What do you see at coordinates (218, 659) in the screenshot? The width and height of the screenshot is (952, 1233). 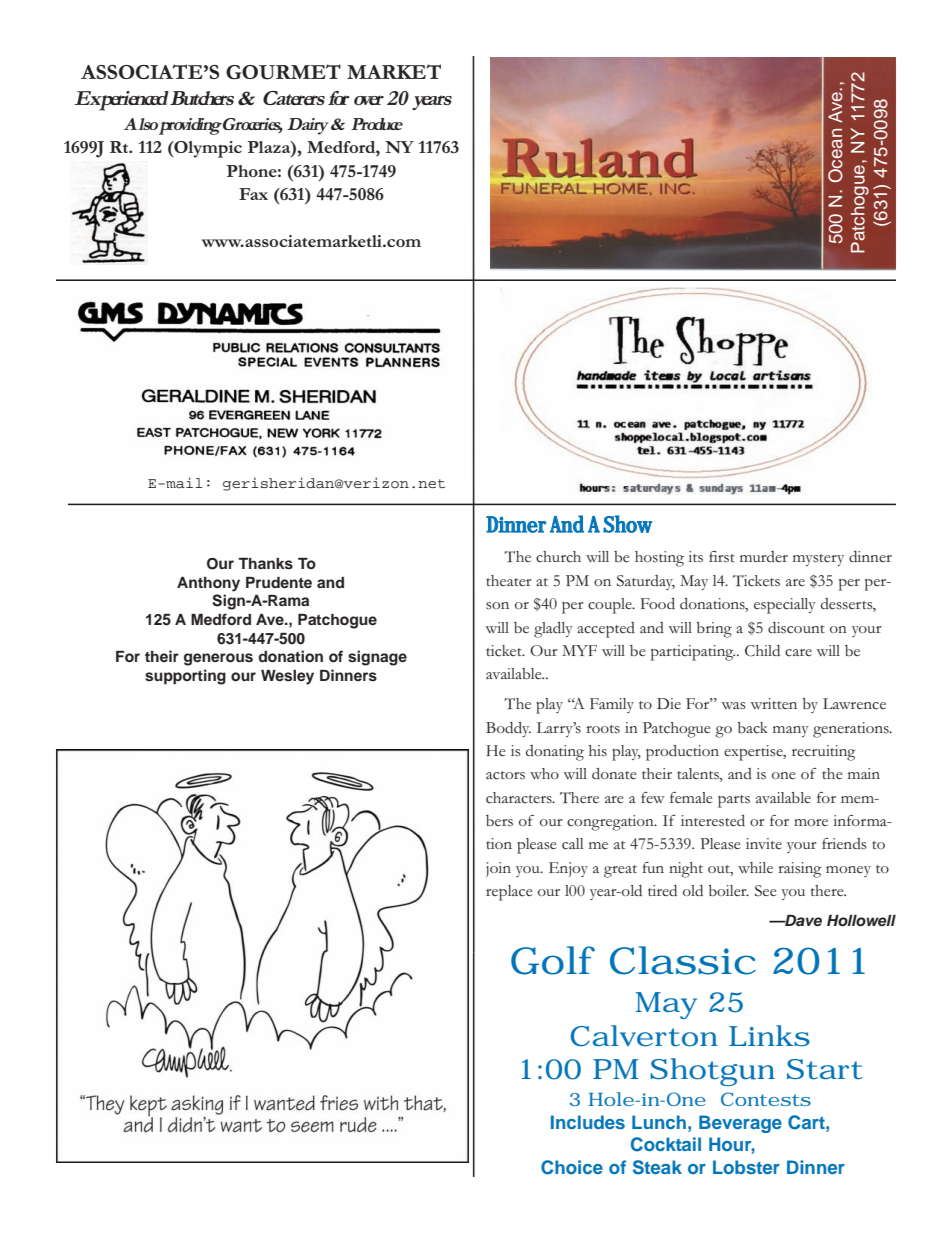 I see `generous` at bounding box center [218, 659].
